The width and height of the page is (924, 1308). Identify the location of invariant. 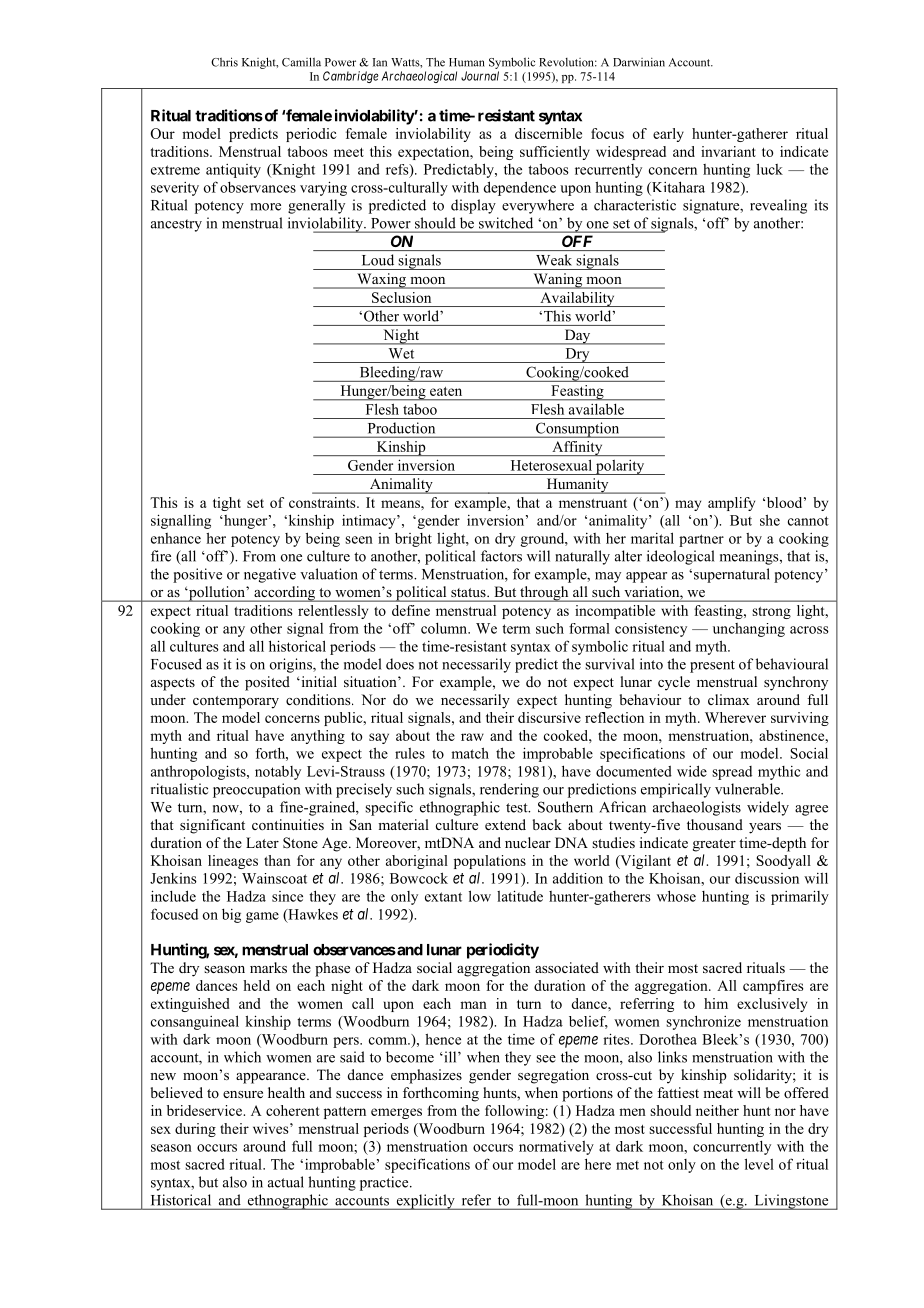
(728, 151).
